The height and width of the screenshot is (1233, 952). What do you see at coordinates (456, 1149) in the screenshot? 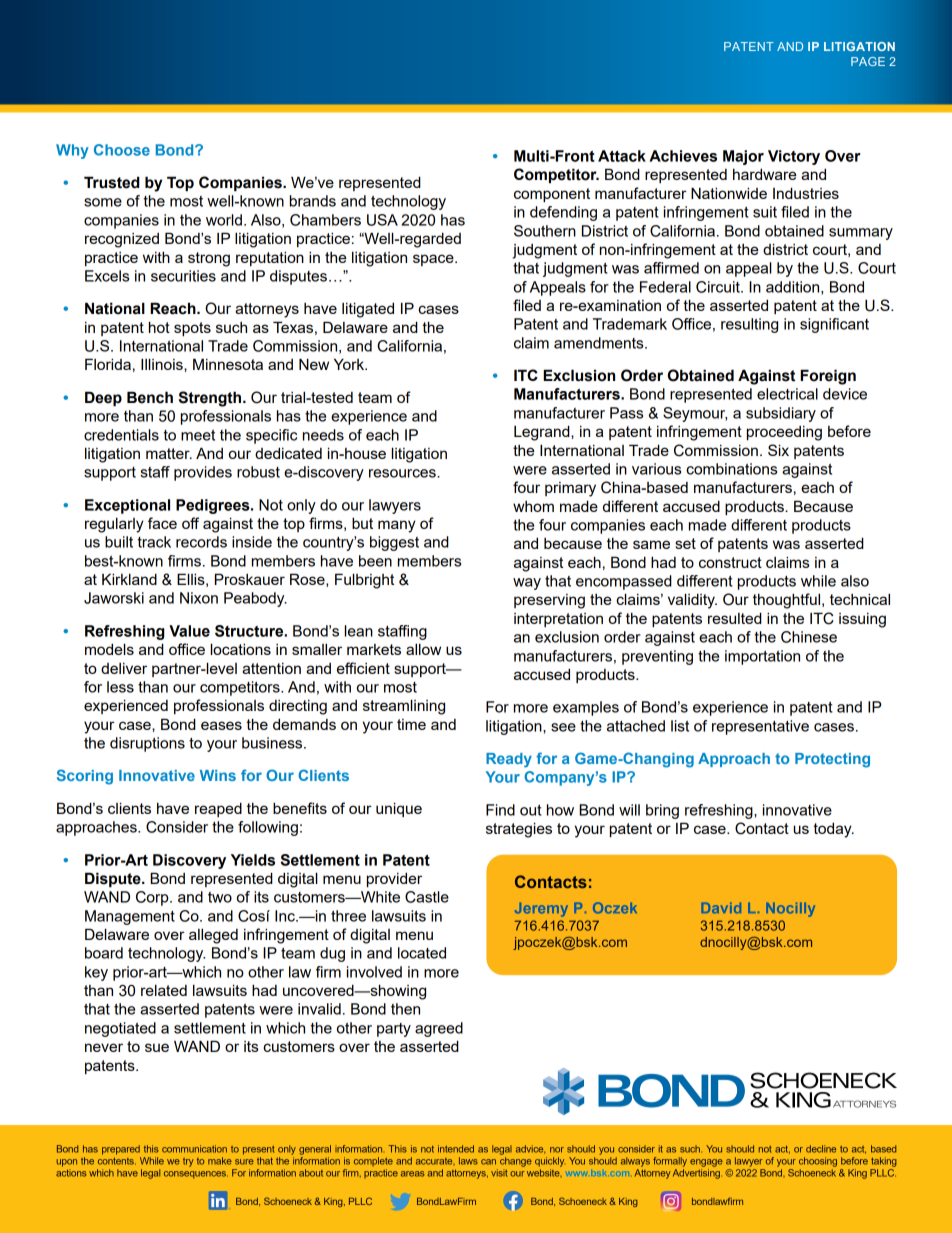
I see `intended` at bounding box center [456, 1149].
